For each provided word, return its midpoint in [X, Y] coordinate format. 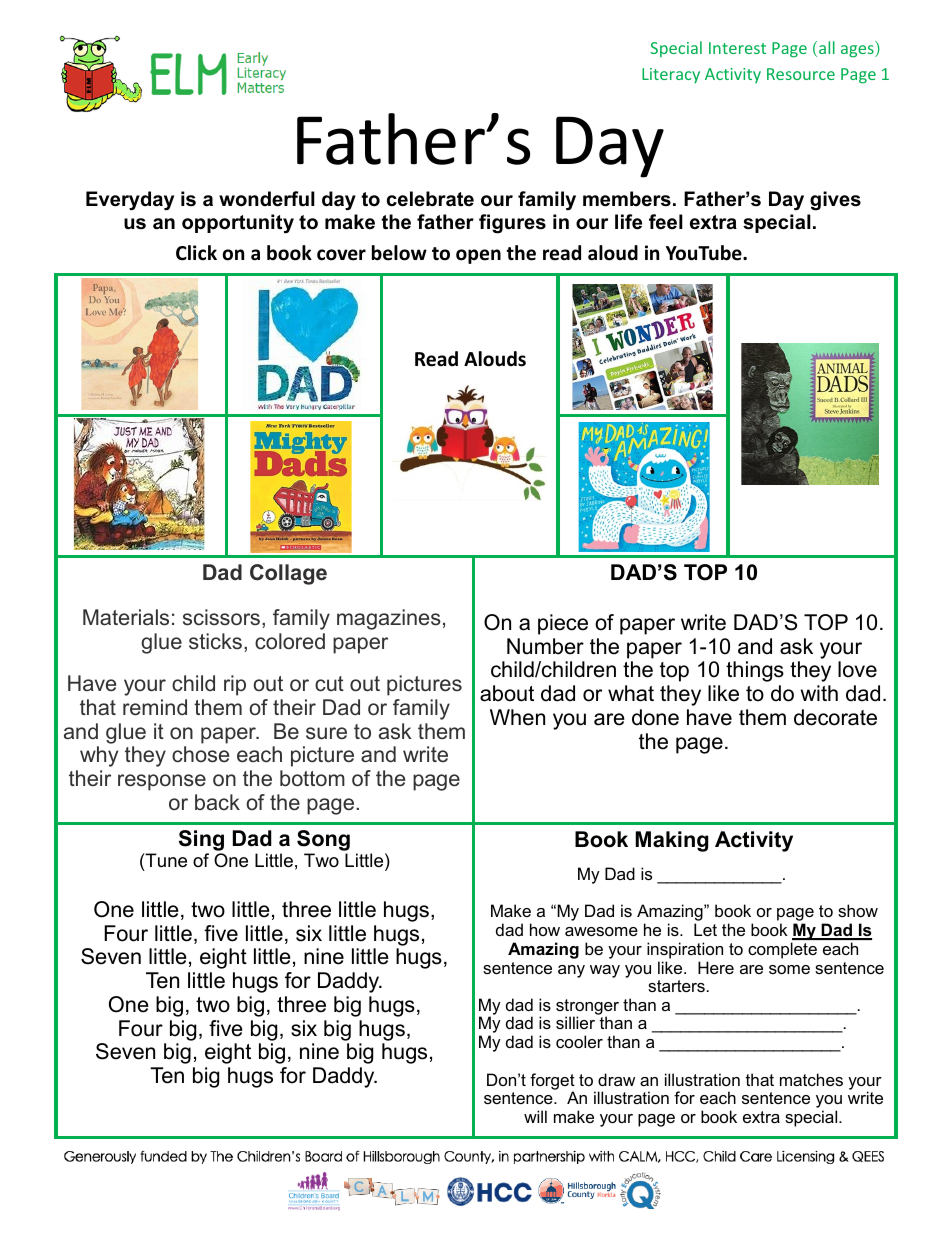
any [571, 971]
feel [666, 222]
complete [782, 950]
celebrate [430, 199]
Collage [288, 574]
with [819, 693]
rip [235, 685]
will [535, 1116]
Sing [201, 842]
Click [196, 253]
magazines [389, 619]
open [478, 256]
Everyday [130, 201]
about [507, 693]
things [755, 671]
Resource [801, 74]
